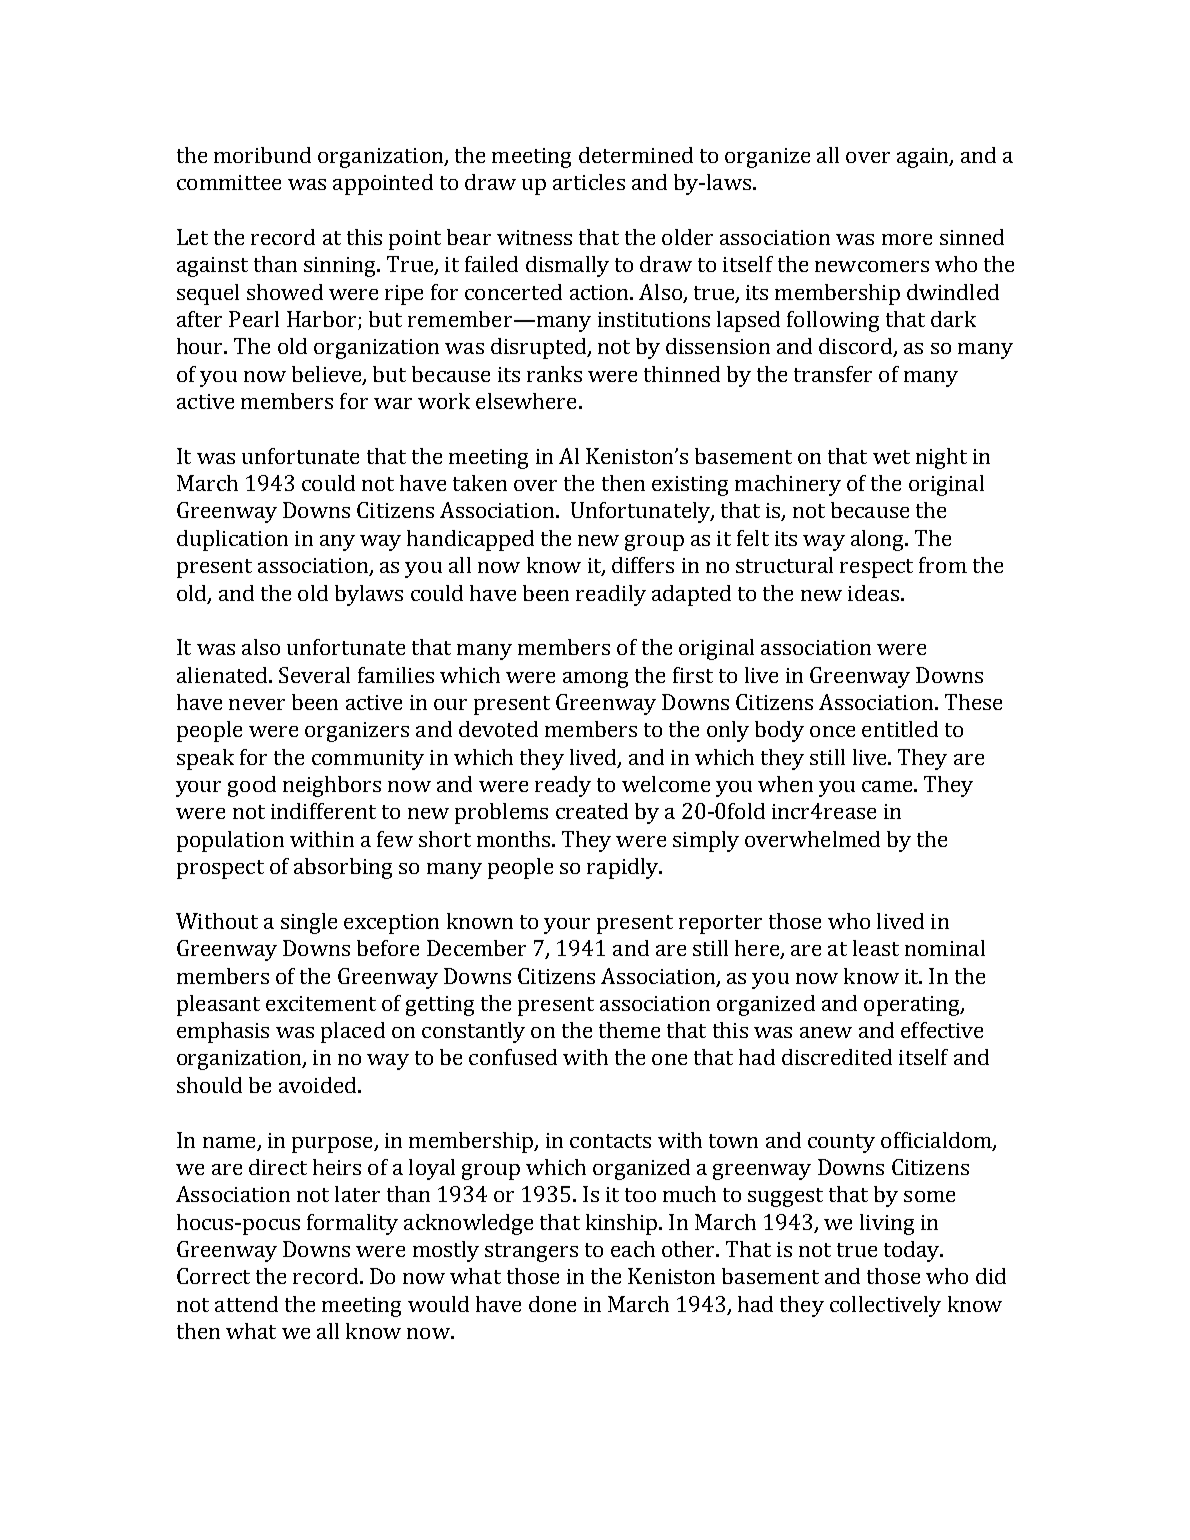  Describe the element at coordinates (246, 1304) in the page. I see `attend` at that location.
